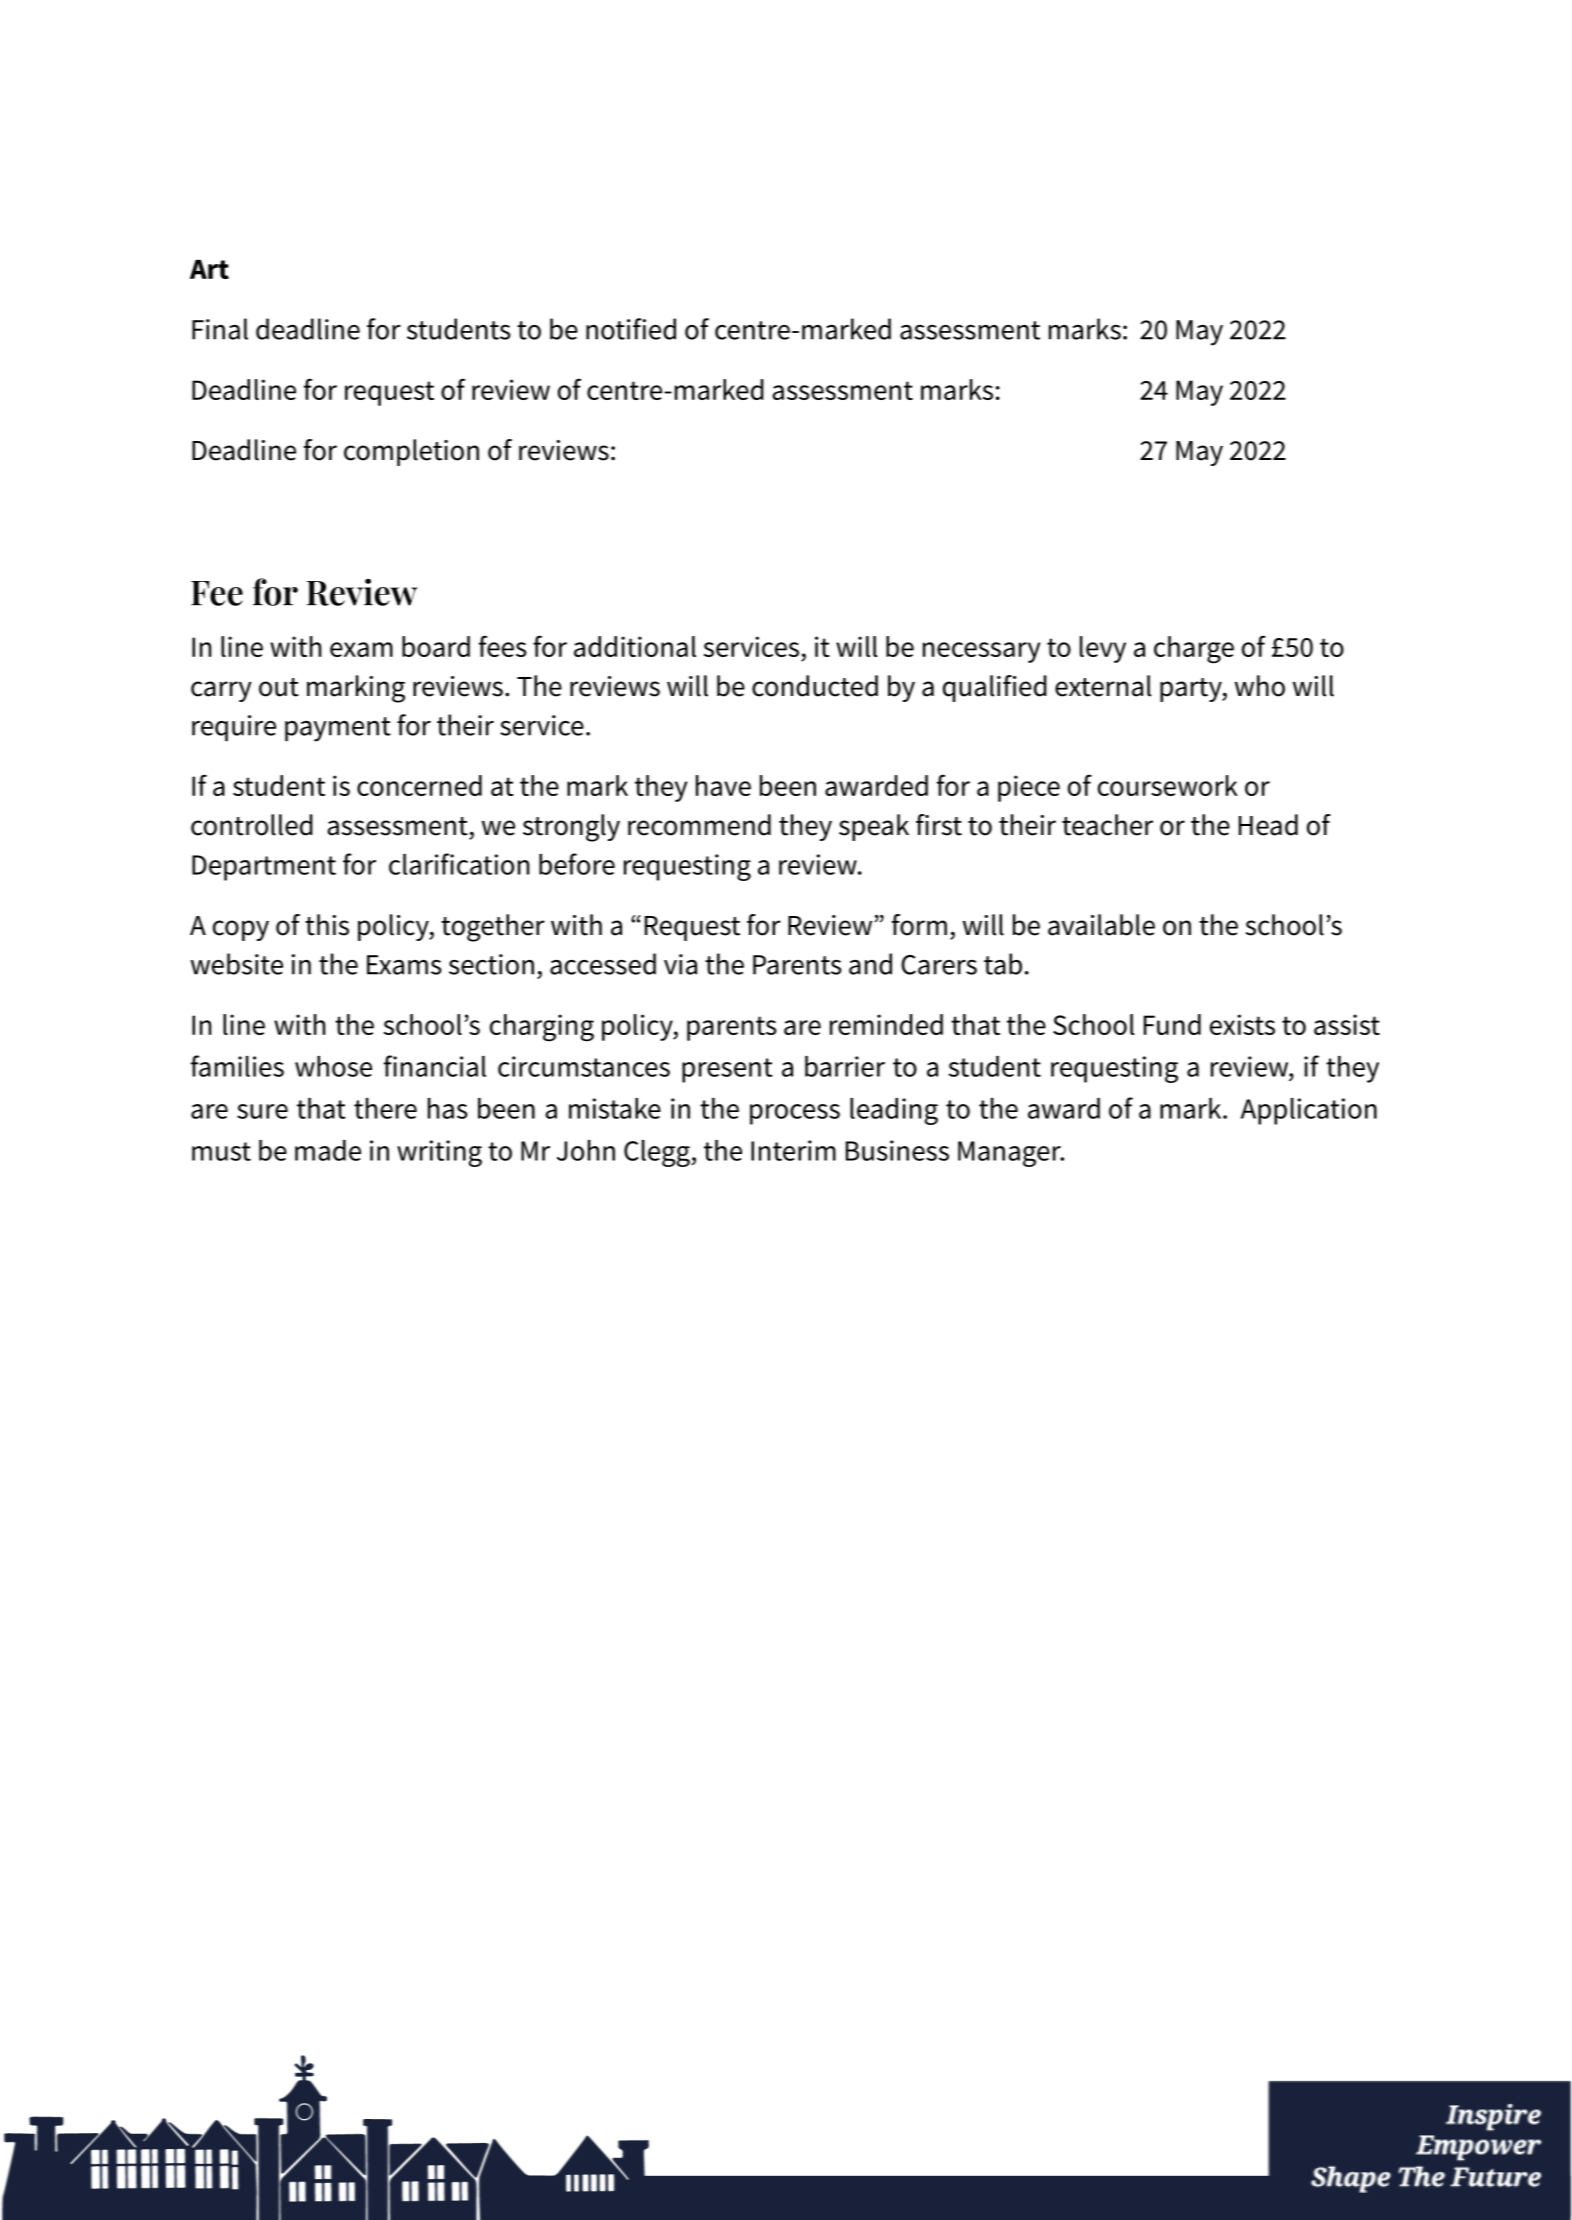  Describe the element at coordinates (723, 785) in the screenshot. I see `have` at that location.
